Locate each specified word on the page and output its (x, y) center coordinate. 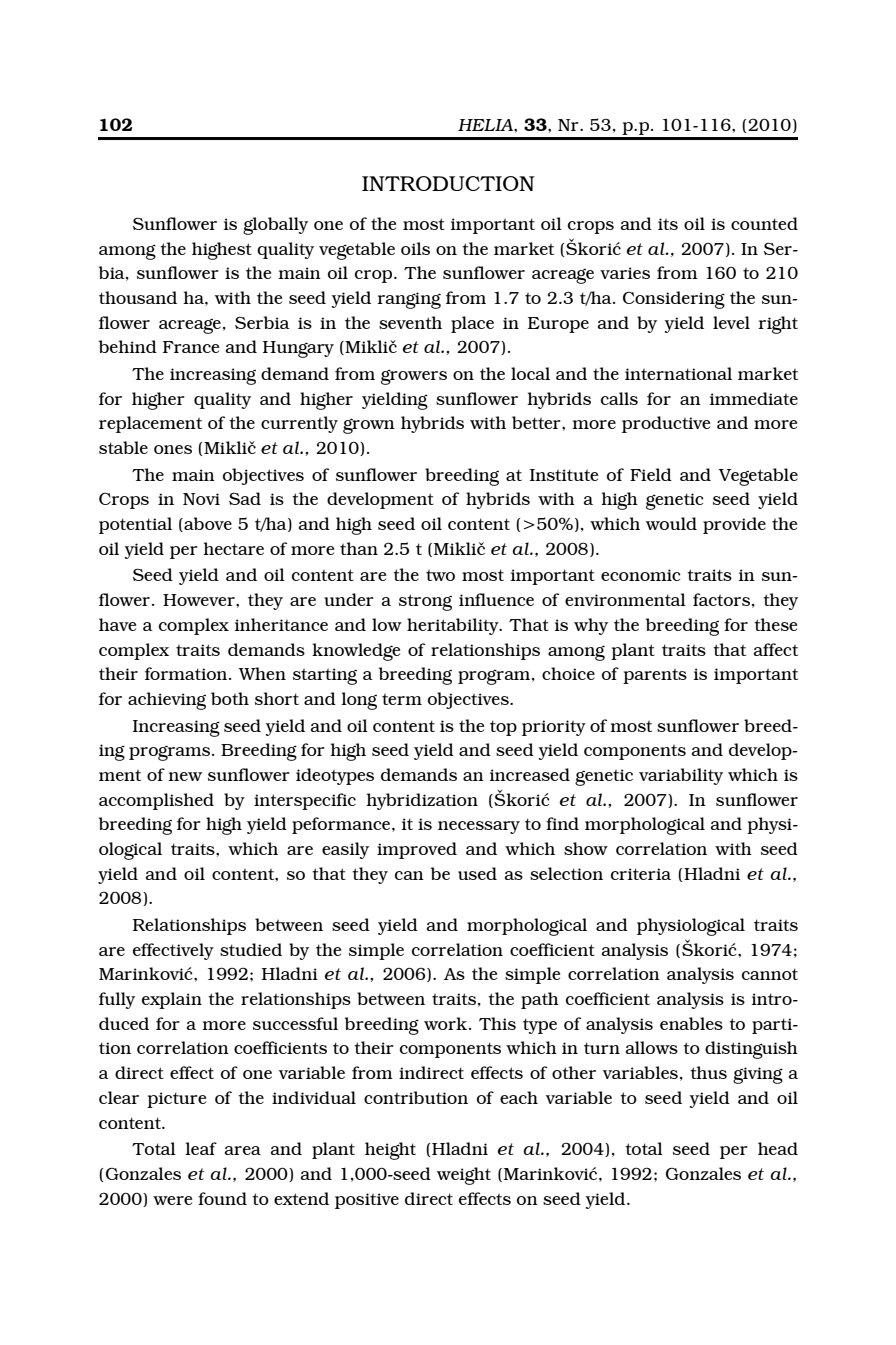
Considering (674, 300)
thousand (138, 297)
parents (655, 676)
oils (415, 248)
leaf (201, 1148)
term (402, 699)
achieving (167, 701)
